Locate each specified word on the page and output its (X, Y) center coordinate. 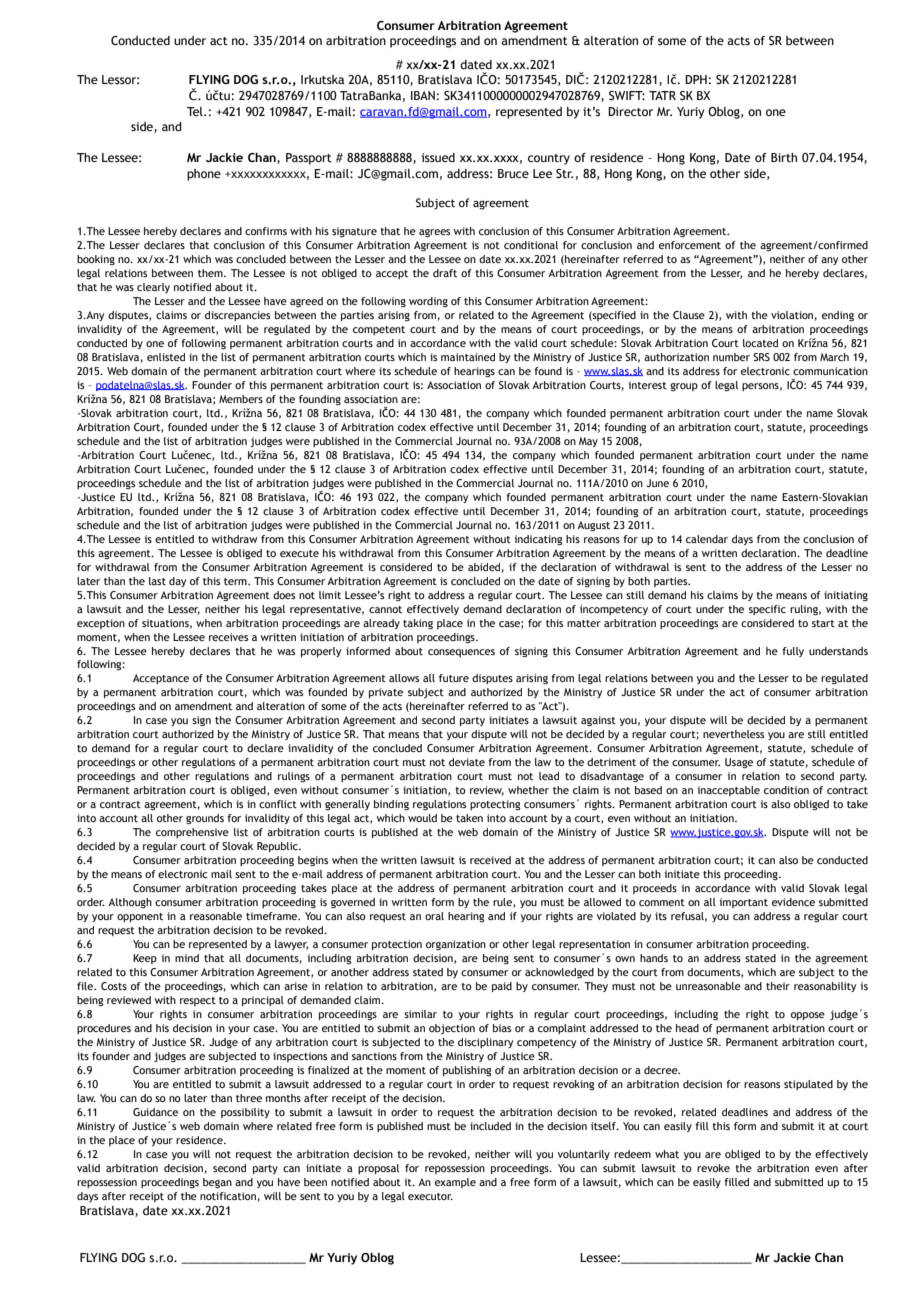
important (743, 903)
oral (434, 916)
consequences (461, 653)
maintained (468, 357)
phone (204, 175)
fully (793, 652)
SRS (761, 357)
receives (228, 637)
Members (241, 399)
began (217, 1183)
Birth (784, 157)
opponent (140, 917)
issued (438, 157)
